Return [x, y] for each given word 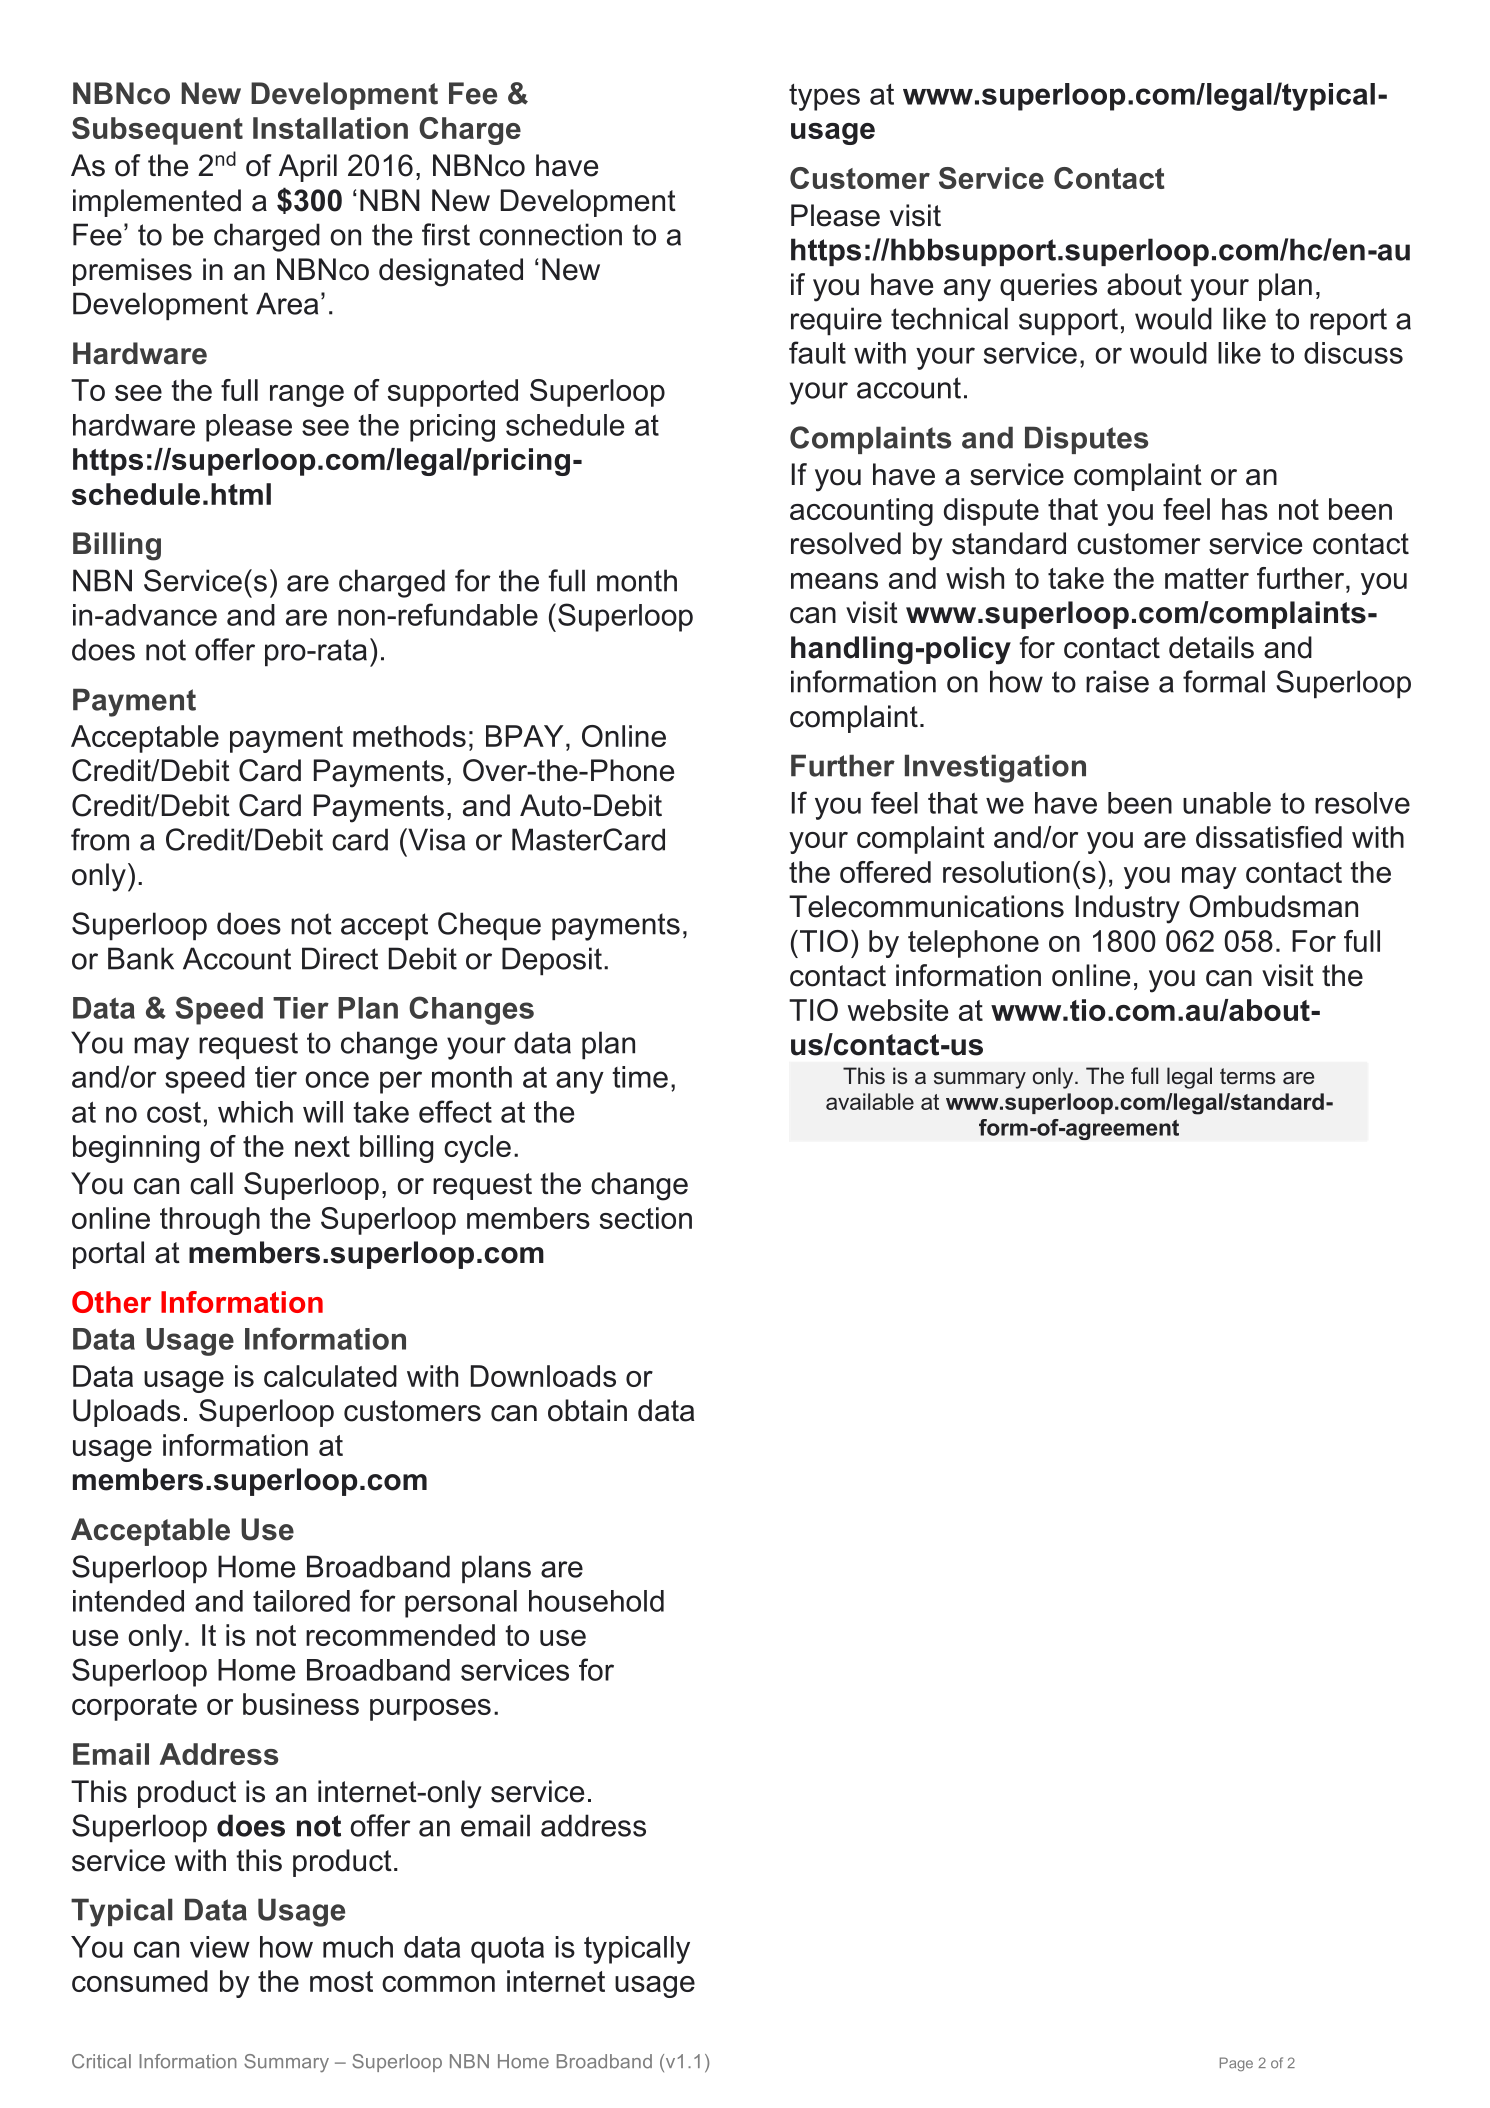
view [220, 1947]
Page [1236, 2064]
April [308, 168]
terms [1248, 1076]
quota [507, 1950]
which [255, 1112]
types [824, 97]
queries [1048, 287]
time [640, 1077]
